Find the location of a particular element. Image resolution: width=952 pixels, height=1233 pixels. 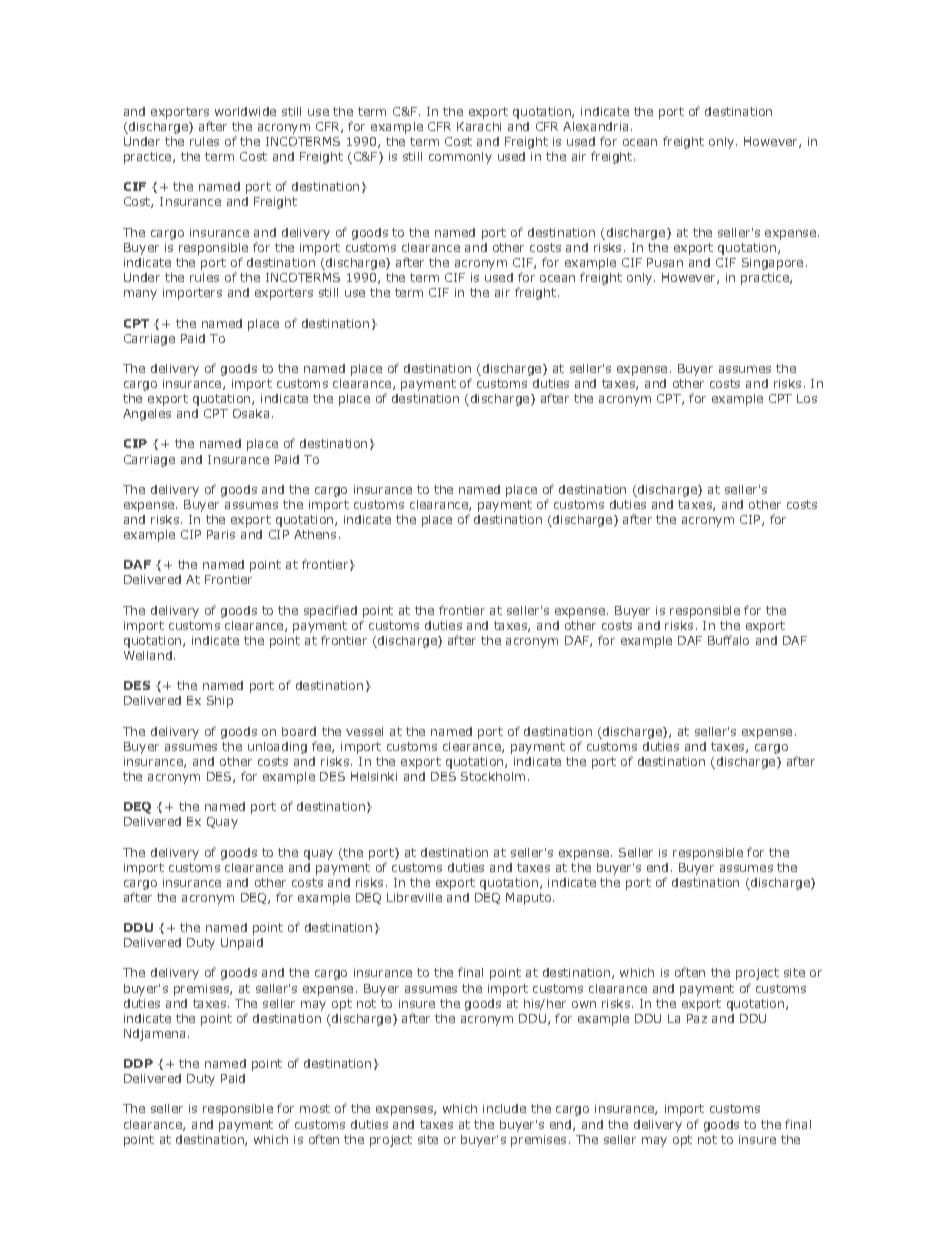

unloading is located at coordinates (277, 748).
